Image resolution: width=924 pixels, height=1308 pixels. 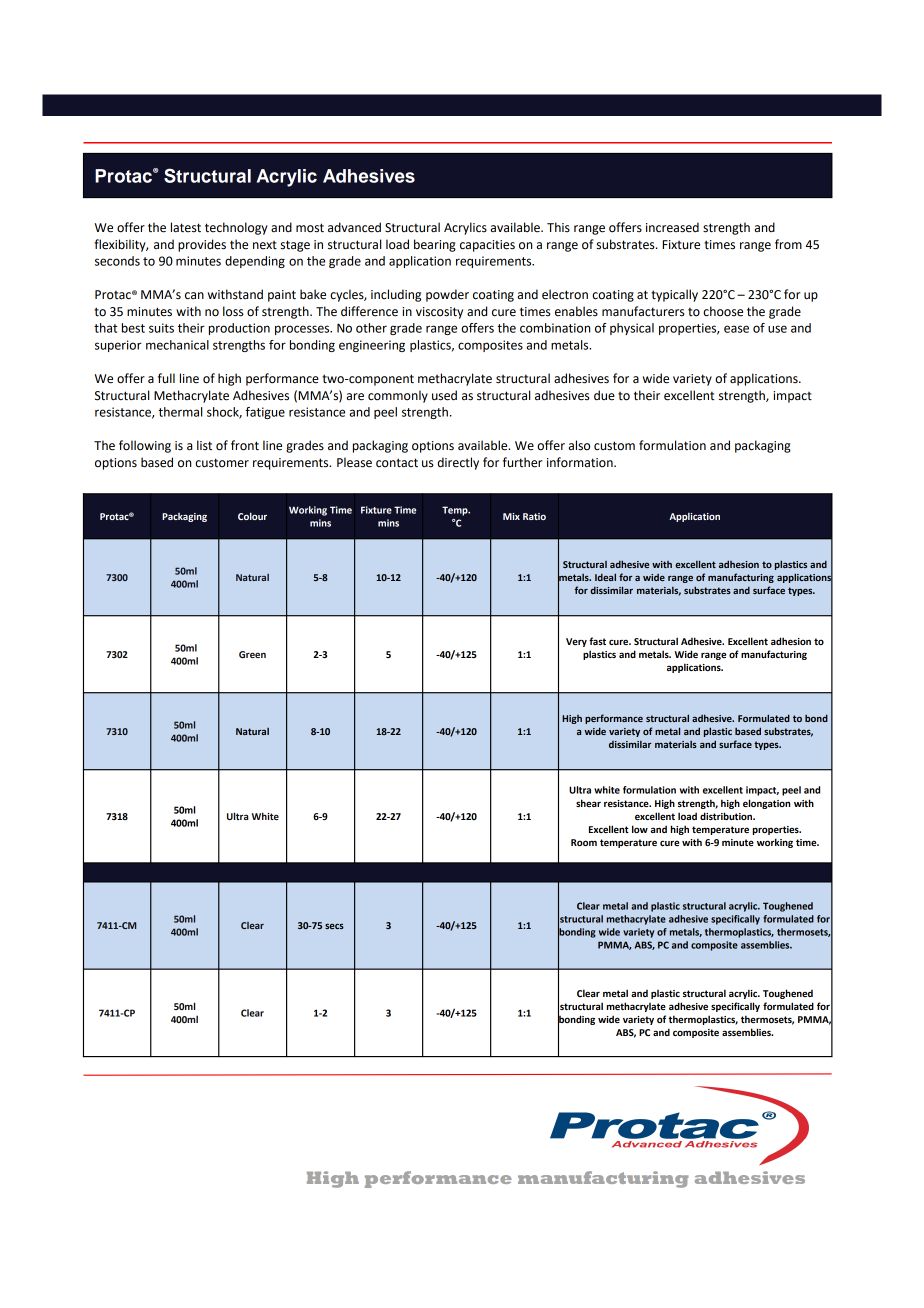 What do you see at coordinates (588, 803) in the image?
I see `shear` at bounding box center [588, 803].
